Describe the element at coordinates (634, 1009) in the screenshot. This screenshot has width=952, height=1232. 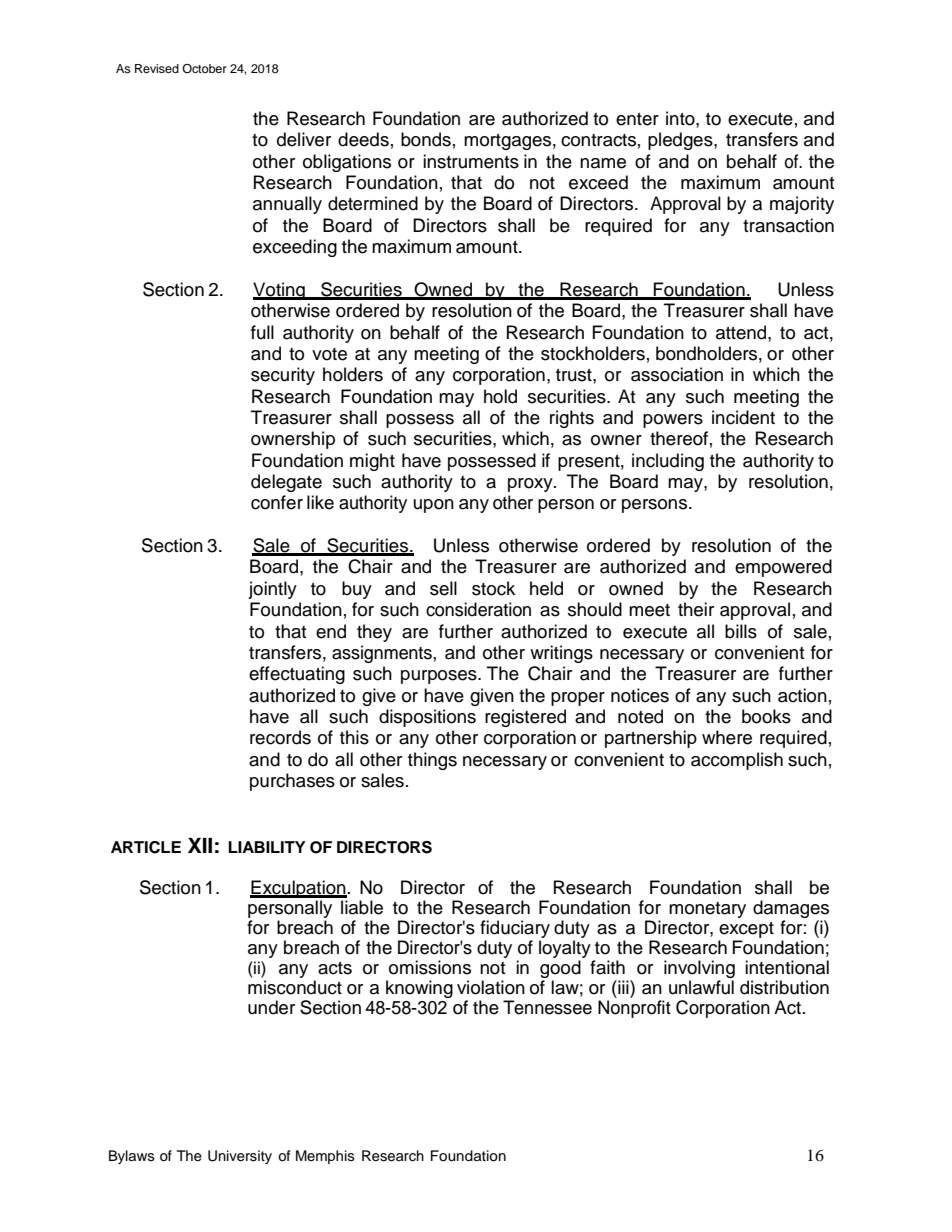
I see `Nonprofit` at that location.
